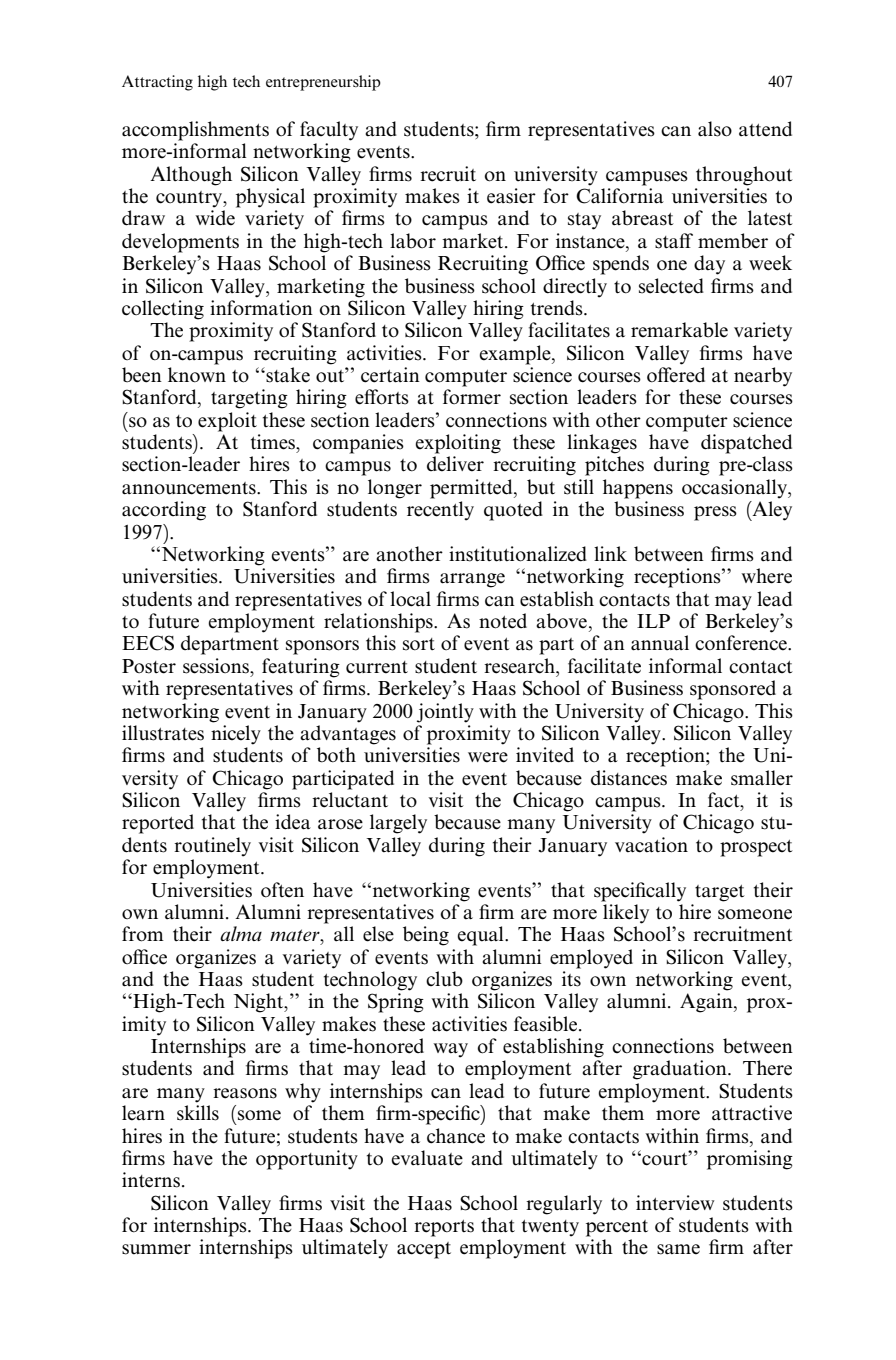 The height and width of the image is (1360, 896). What do you see at coordinates (660, 643) in the image?
I see `annual` at bounding box center [660, 643].
